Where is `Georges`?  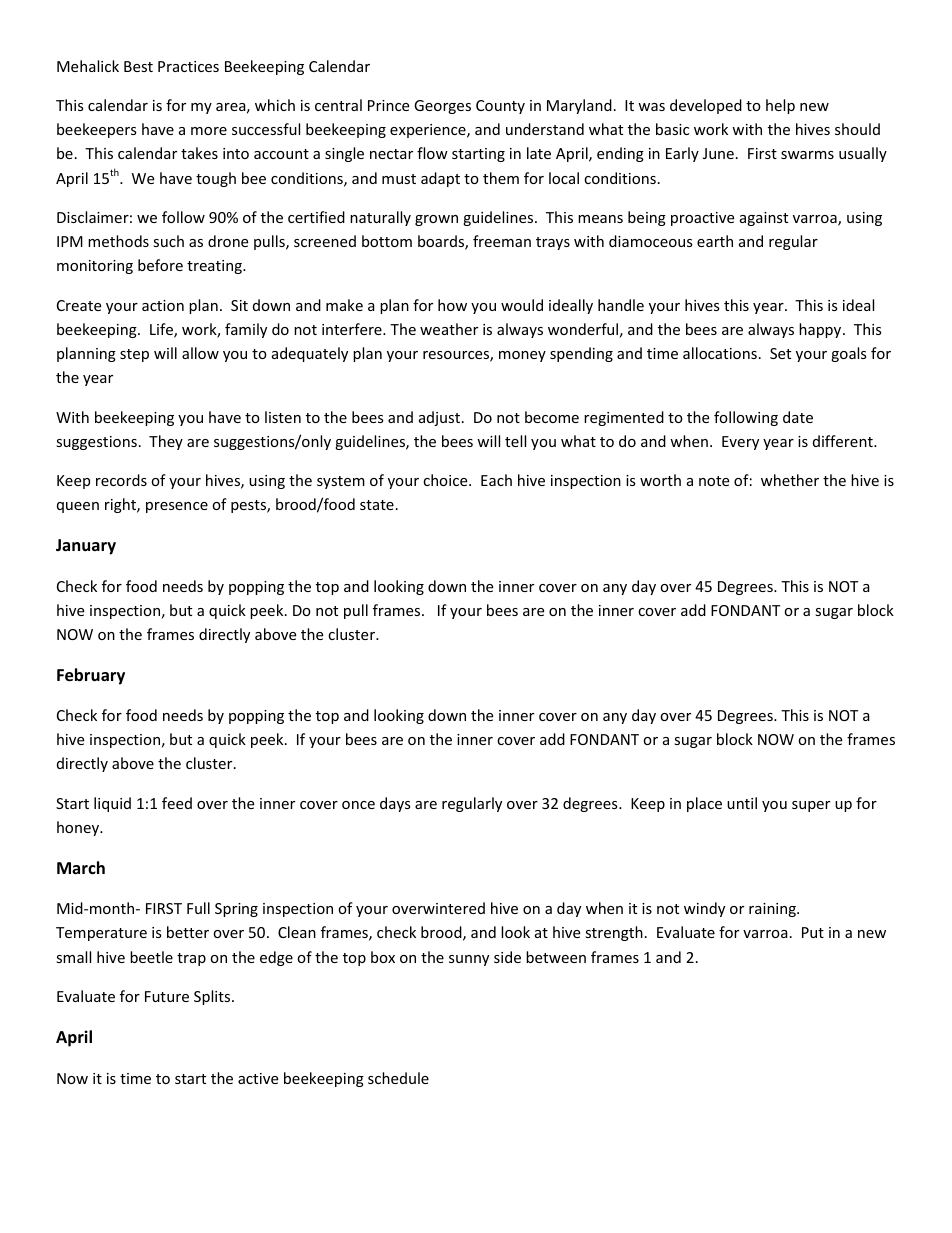
Georges is located at coordinates (442, 107).
